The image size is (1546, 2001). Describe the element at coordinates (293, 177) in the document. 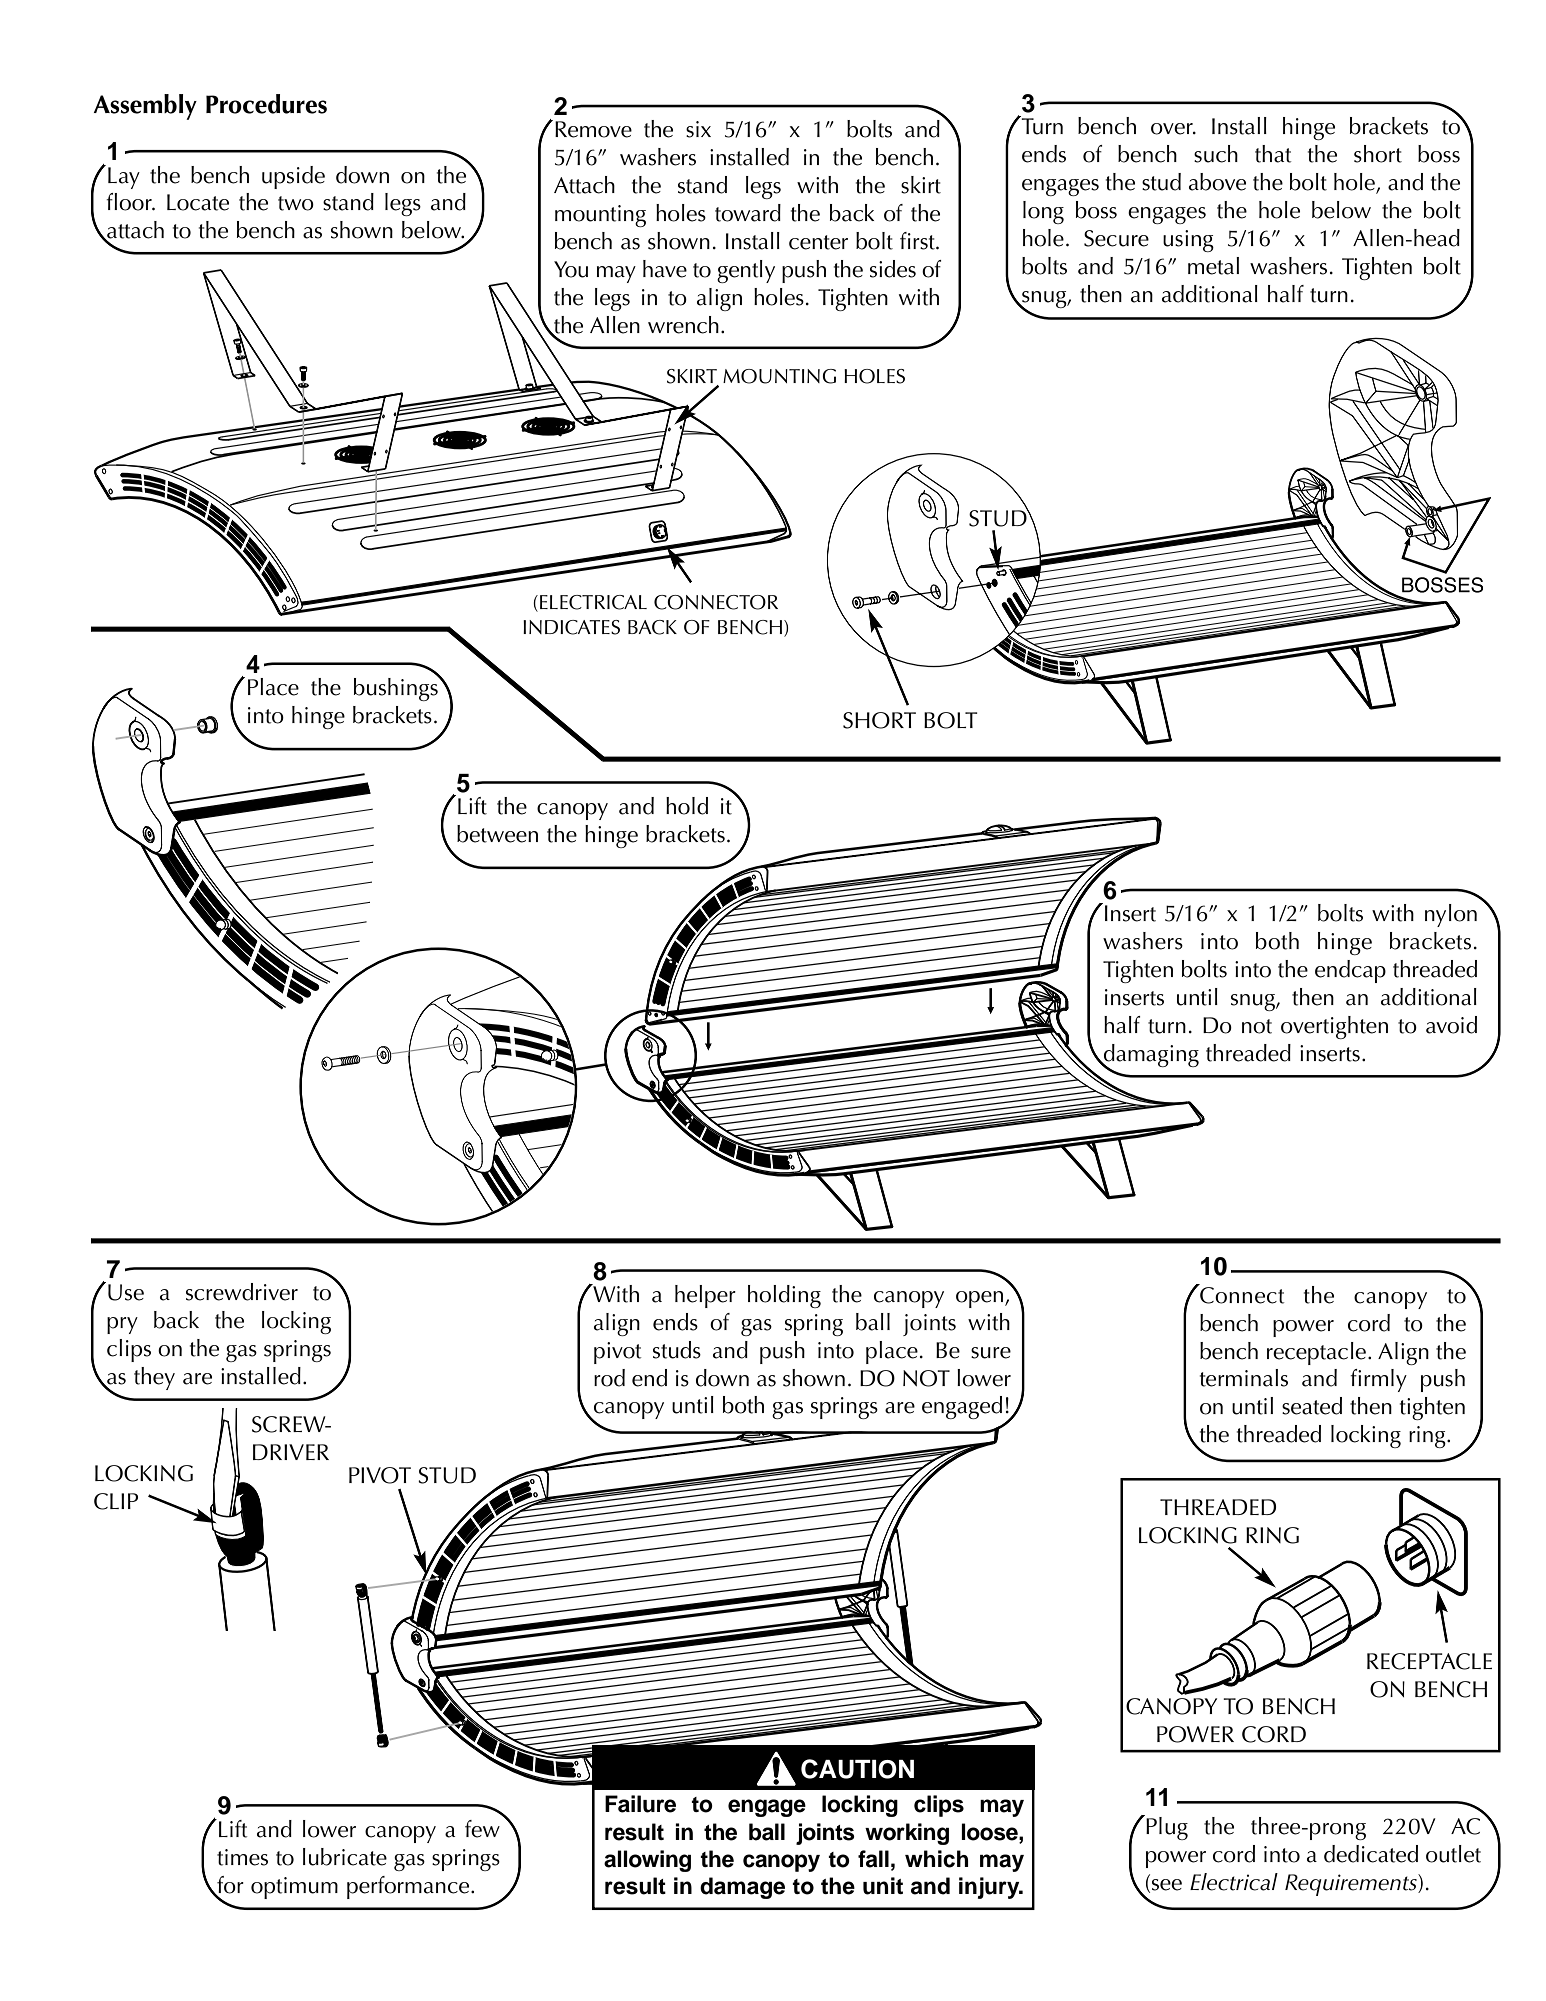

I see `upside` at that location.
